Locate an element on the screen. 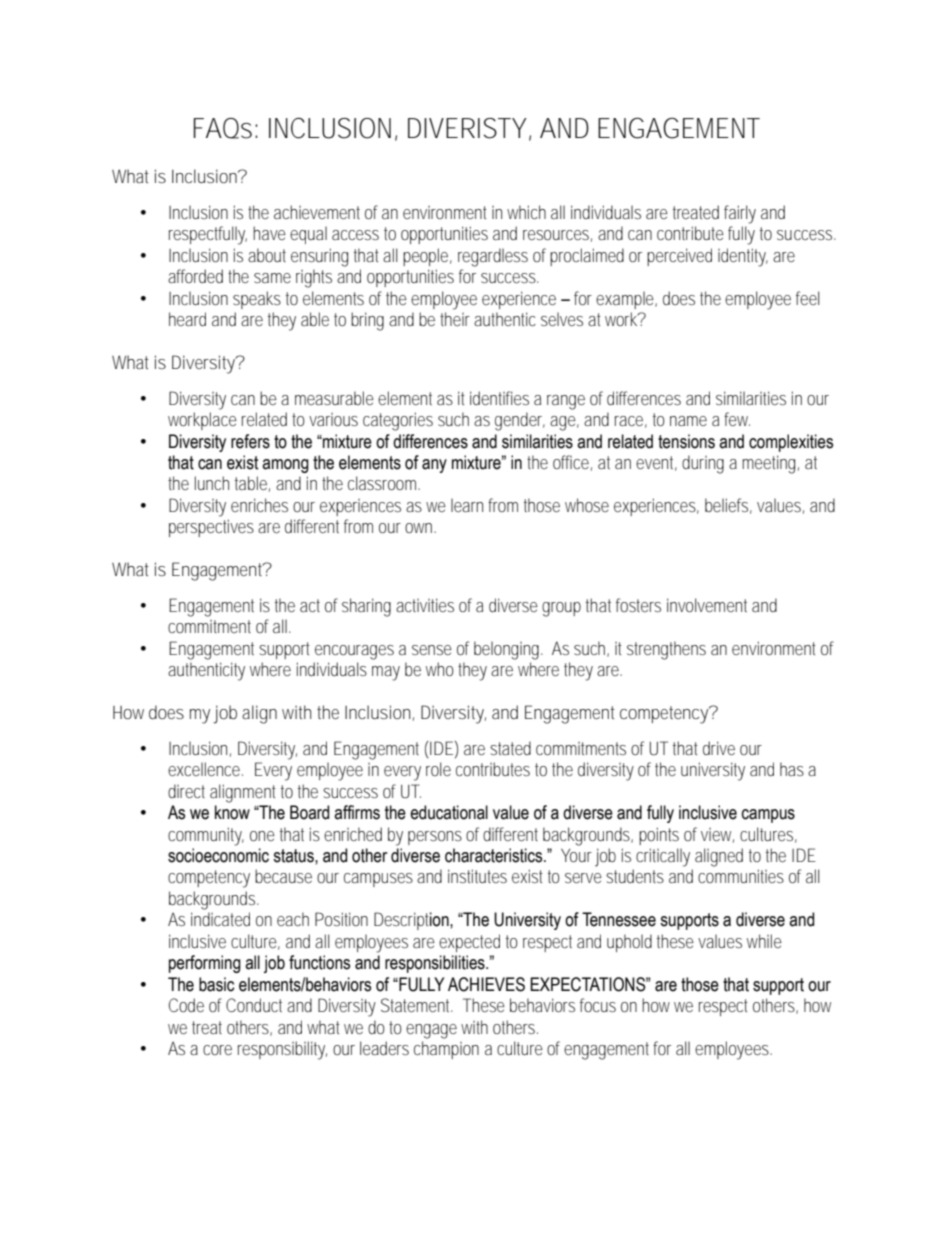  encourages is located at coordinates (354, 652).
